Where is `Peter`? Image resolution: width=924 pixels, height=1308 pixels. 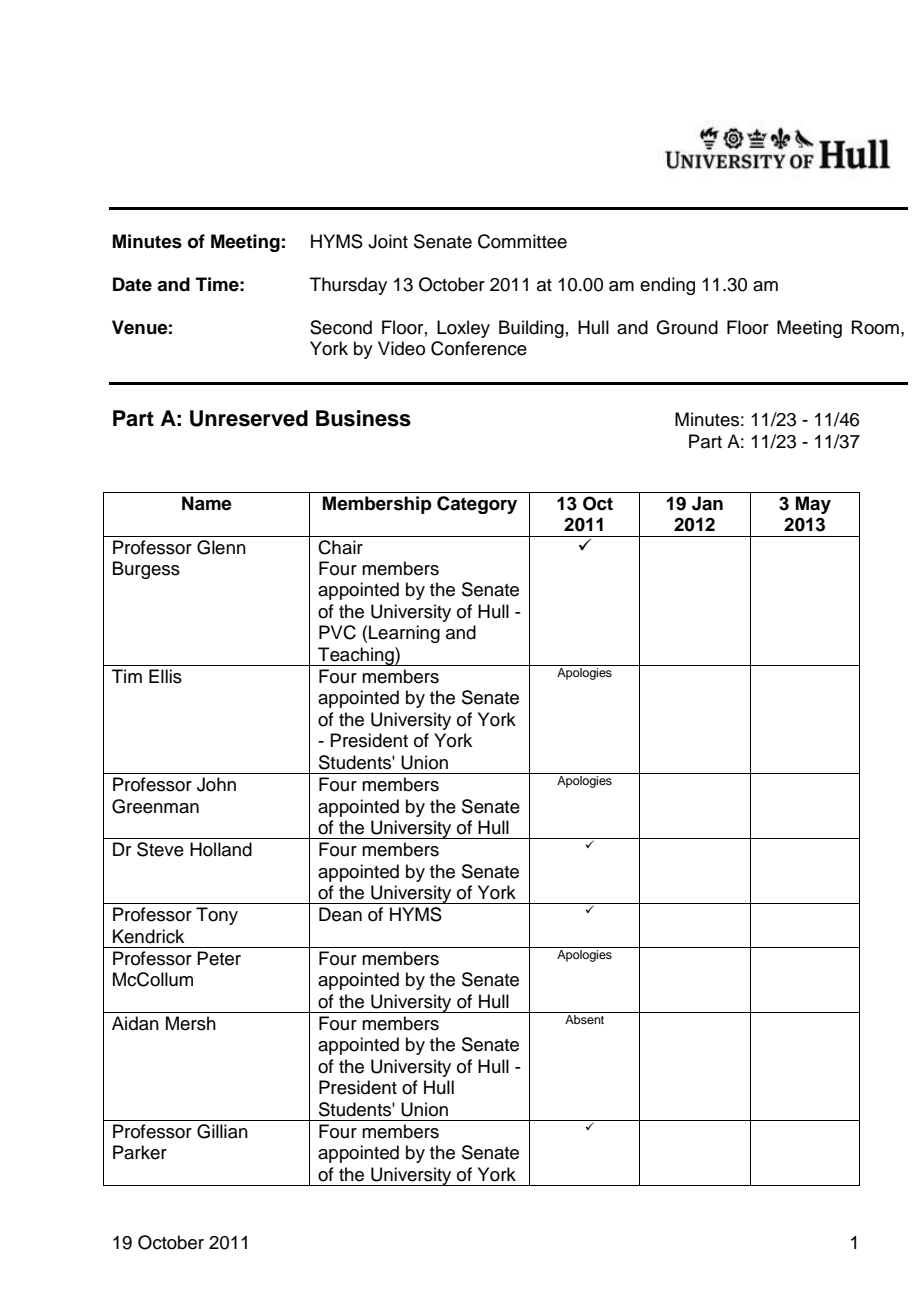
Peter is located at coordinates (219, 958).
